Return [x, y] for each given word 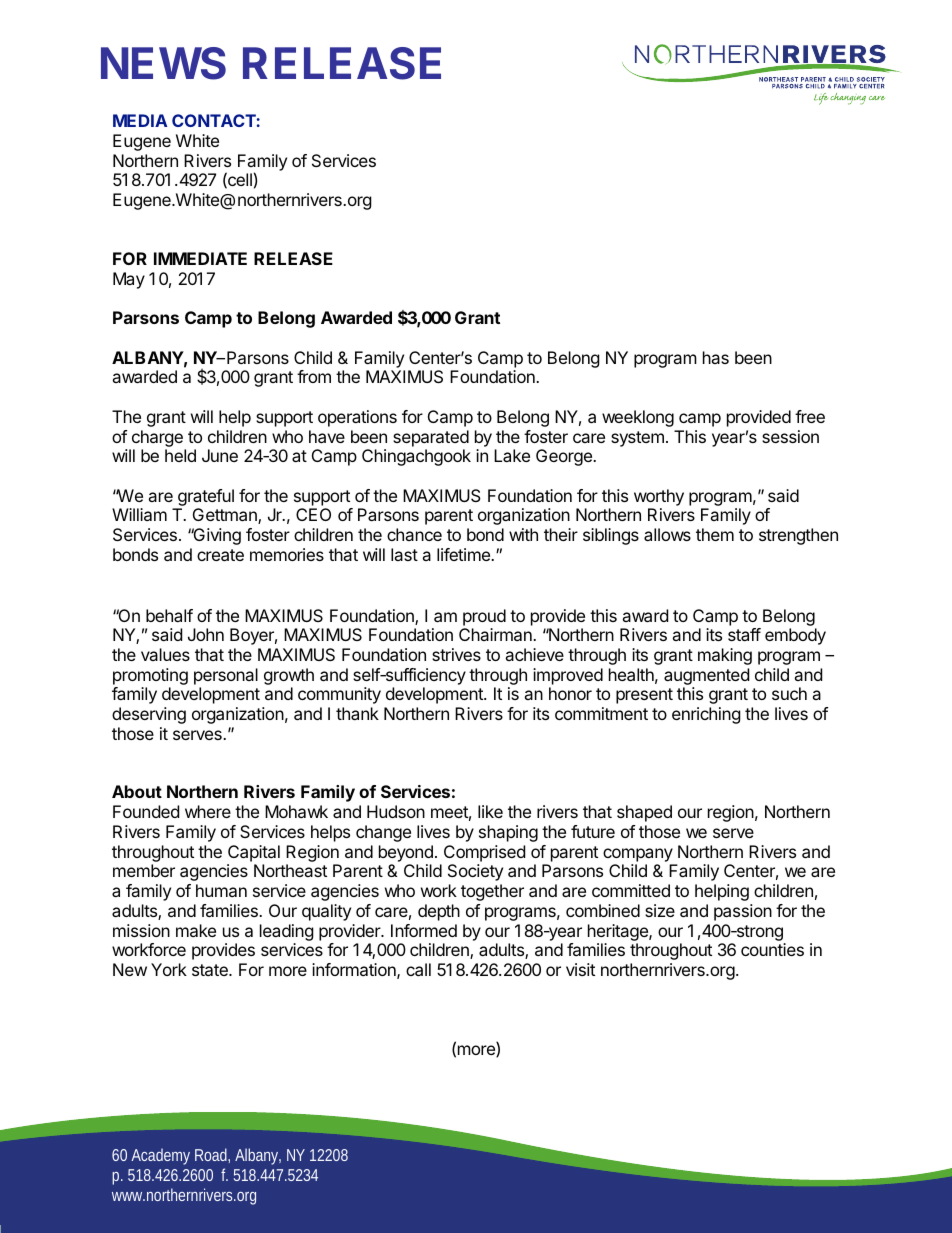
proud [484, 617]
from [314, 376]
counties [772, 949]
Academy [160, 1156]
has [716, 357]
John [206, 634]
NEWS [163, 63]
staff [744, 634]
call [418, 969]
